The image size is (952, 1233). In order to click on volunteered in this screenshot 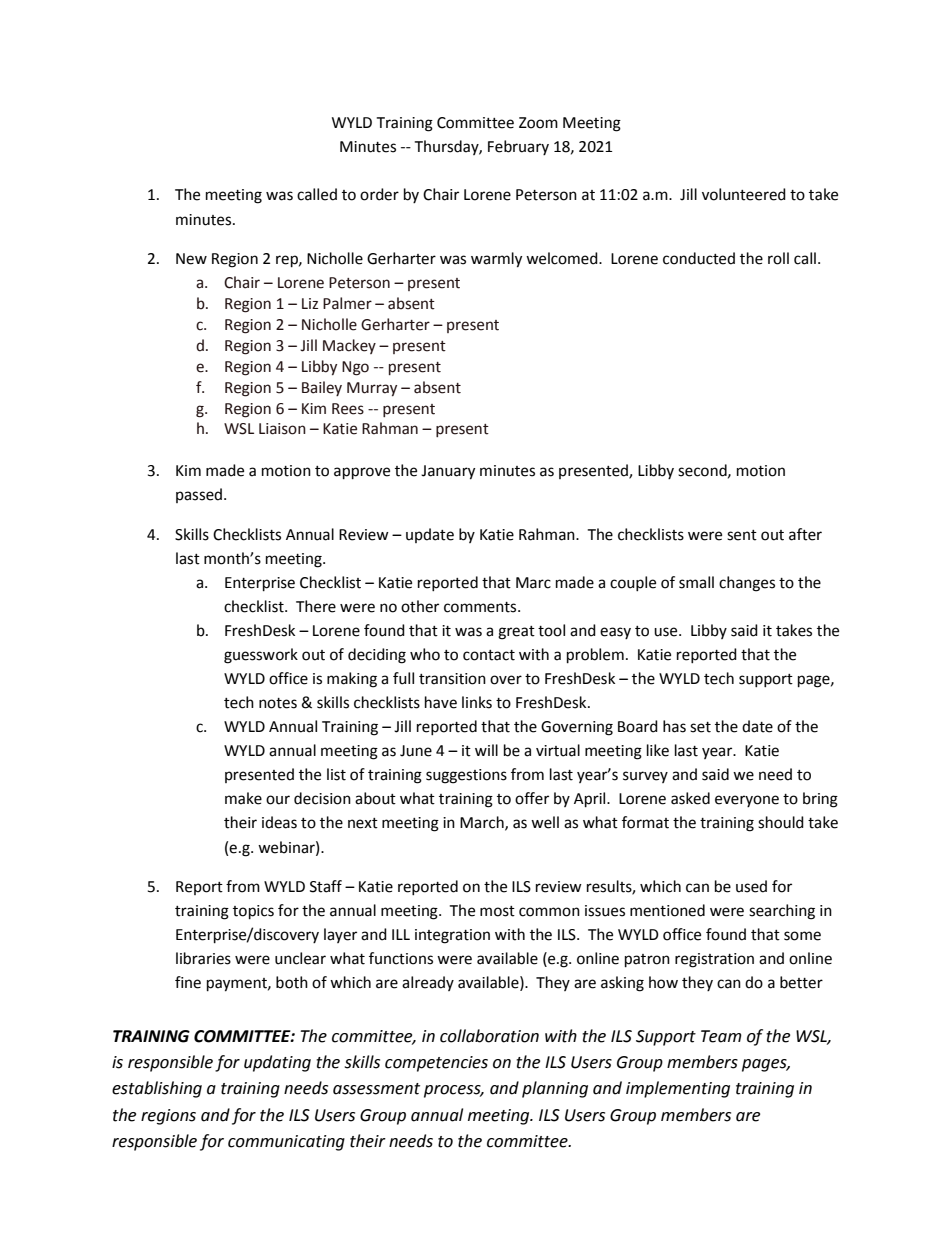, I will do `click(744, 194)`.
